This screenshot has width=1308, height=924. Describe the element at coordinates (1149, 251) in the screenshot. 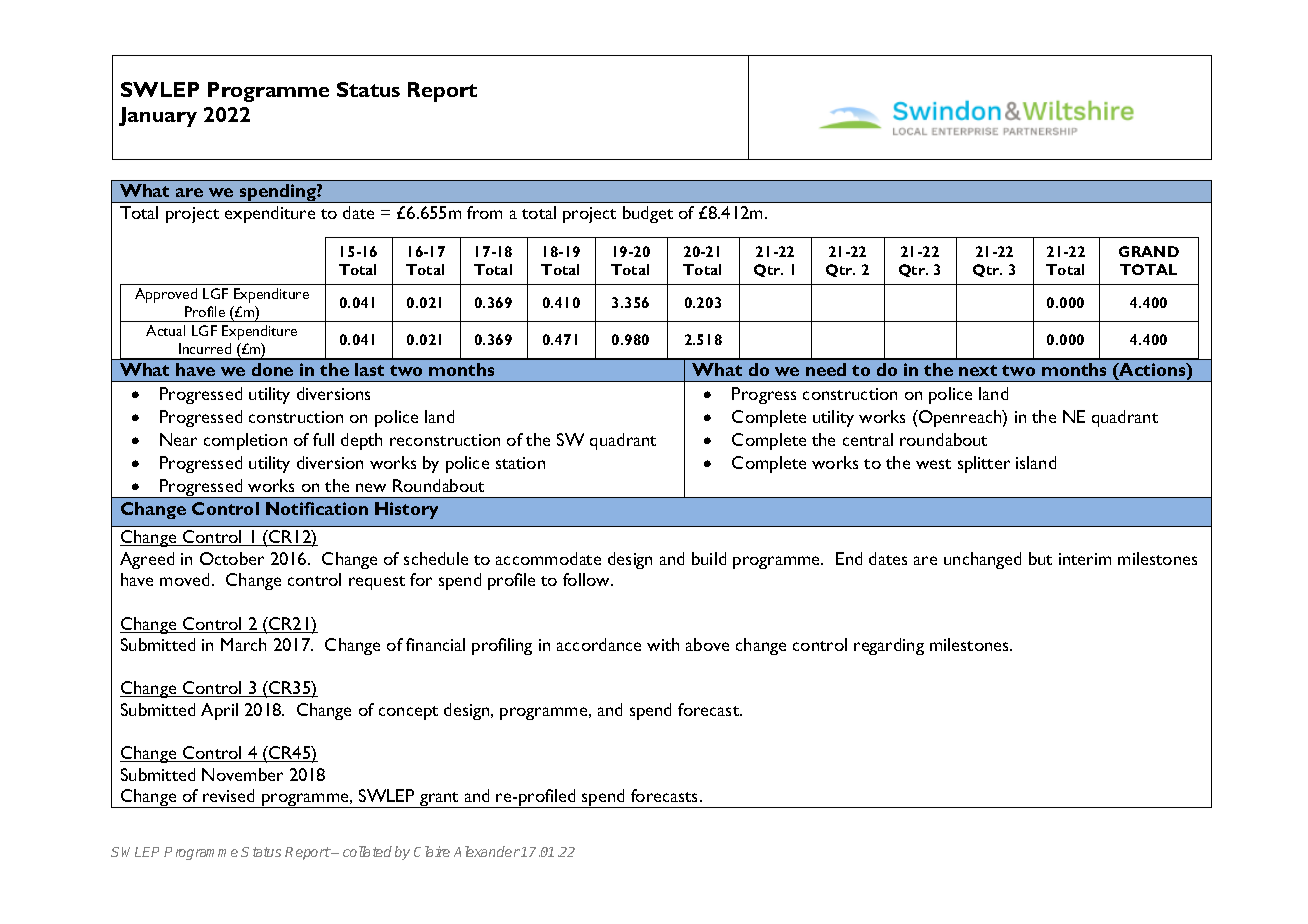

I see `GRAND` at that location.
